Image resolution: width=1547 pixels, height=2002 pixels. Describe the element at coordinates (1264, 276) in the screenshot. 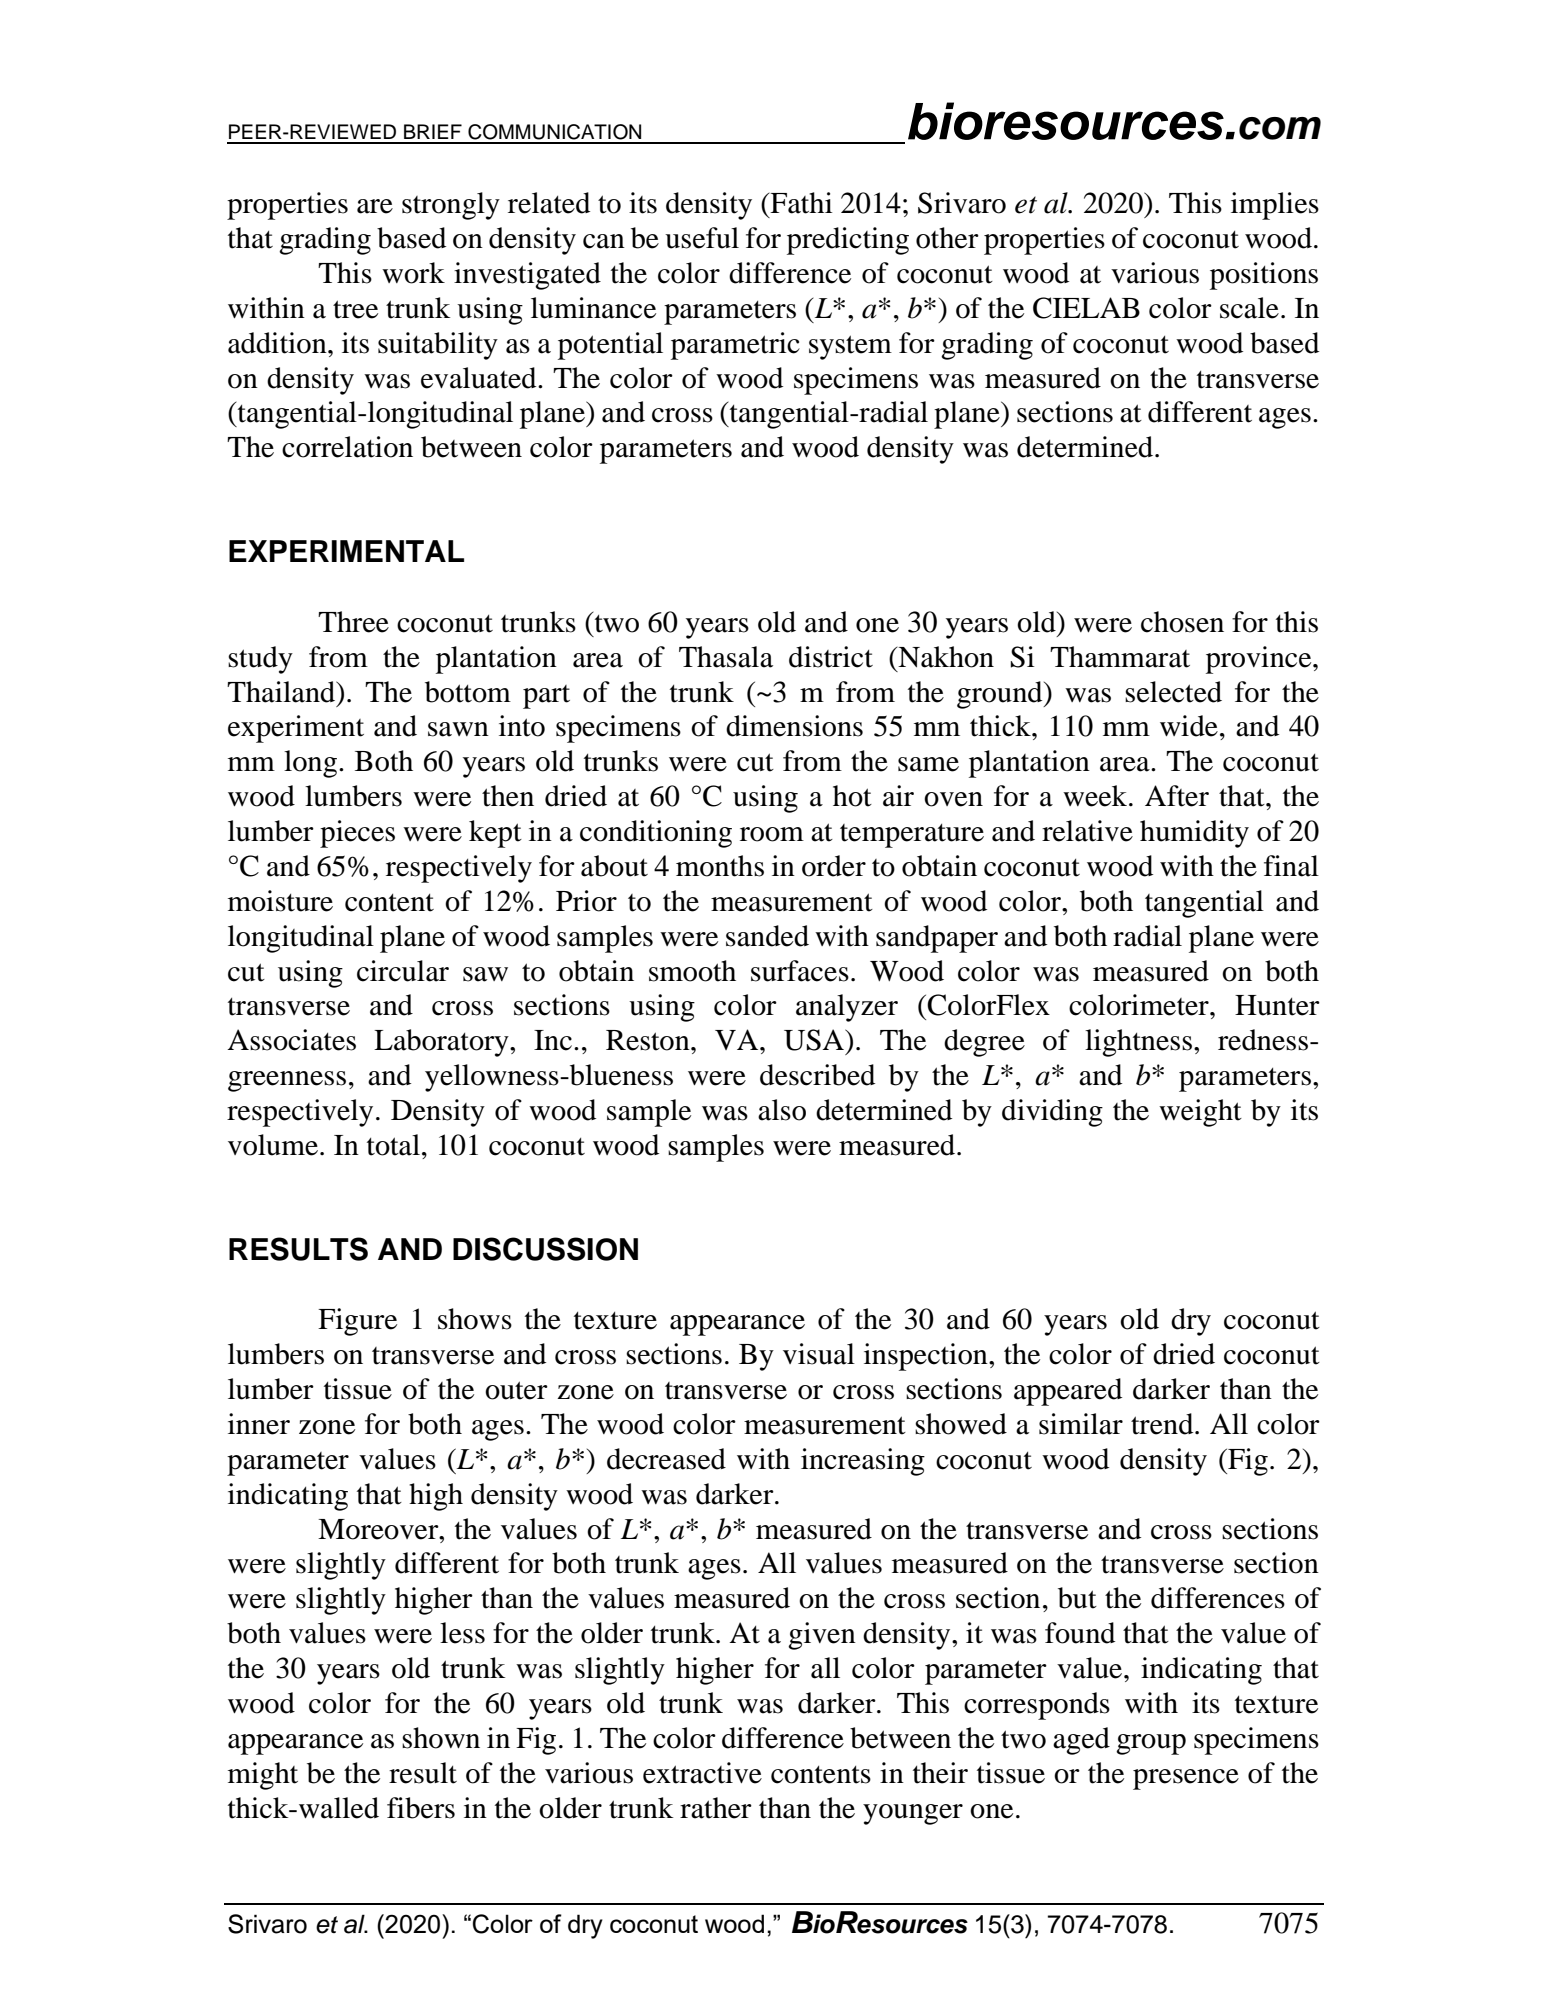

I see `positions` at that location.
